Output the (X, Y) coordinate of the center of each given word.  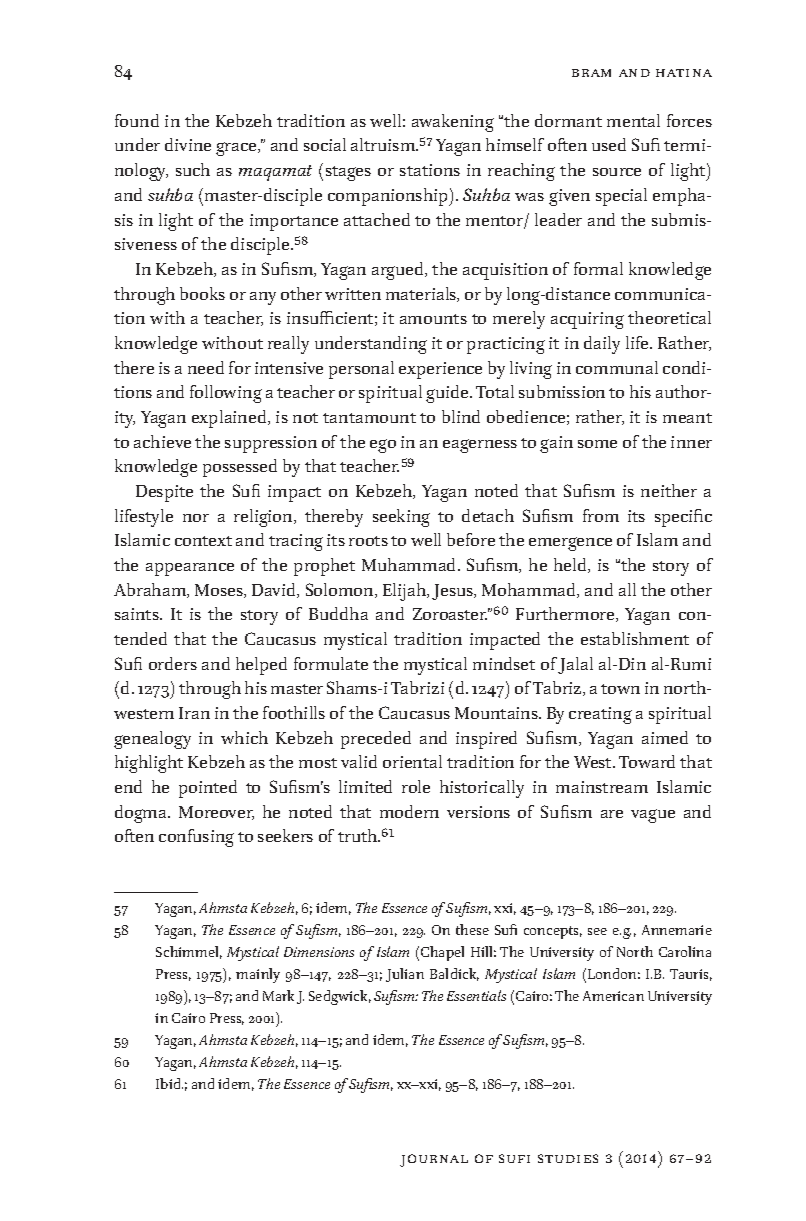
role (416, 786)
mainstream (602, 787)
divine (188, 144)
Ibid (169, 1083)
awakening (453, 123)
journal (434, 1160)
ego (383, 446)
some (597, 444)
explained (231, 419)
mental (633, 120)
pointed (208, 789)
